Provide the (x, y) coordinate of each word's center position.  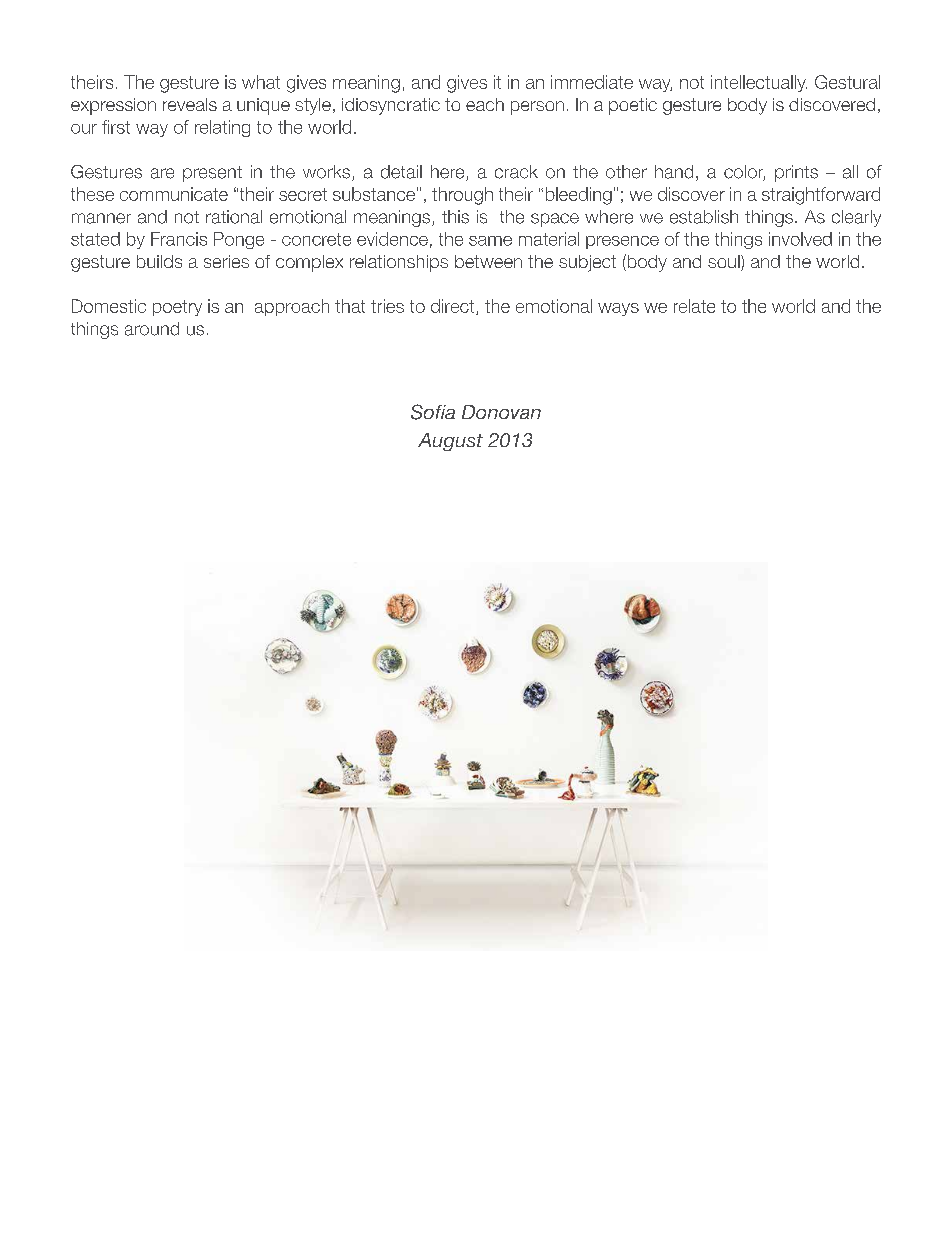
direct (454, 307)
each (485, 104)
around (152, 329)
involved (800, 239)
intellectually (759, 83)
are (162, 173)
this (455, 217)
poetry (177, 308)
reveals (190, 104)
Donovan (501, 412)
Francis (179, 239)
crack (516, 172)
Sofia (433, 412)
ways (618, 309)
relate (694, 306)
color (744, 173)
